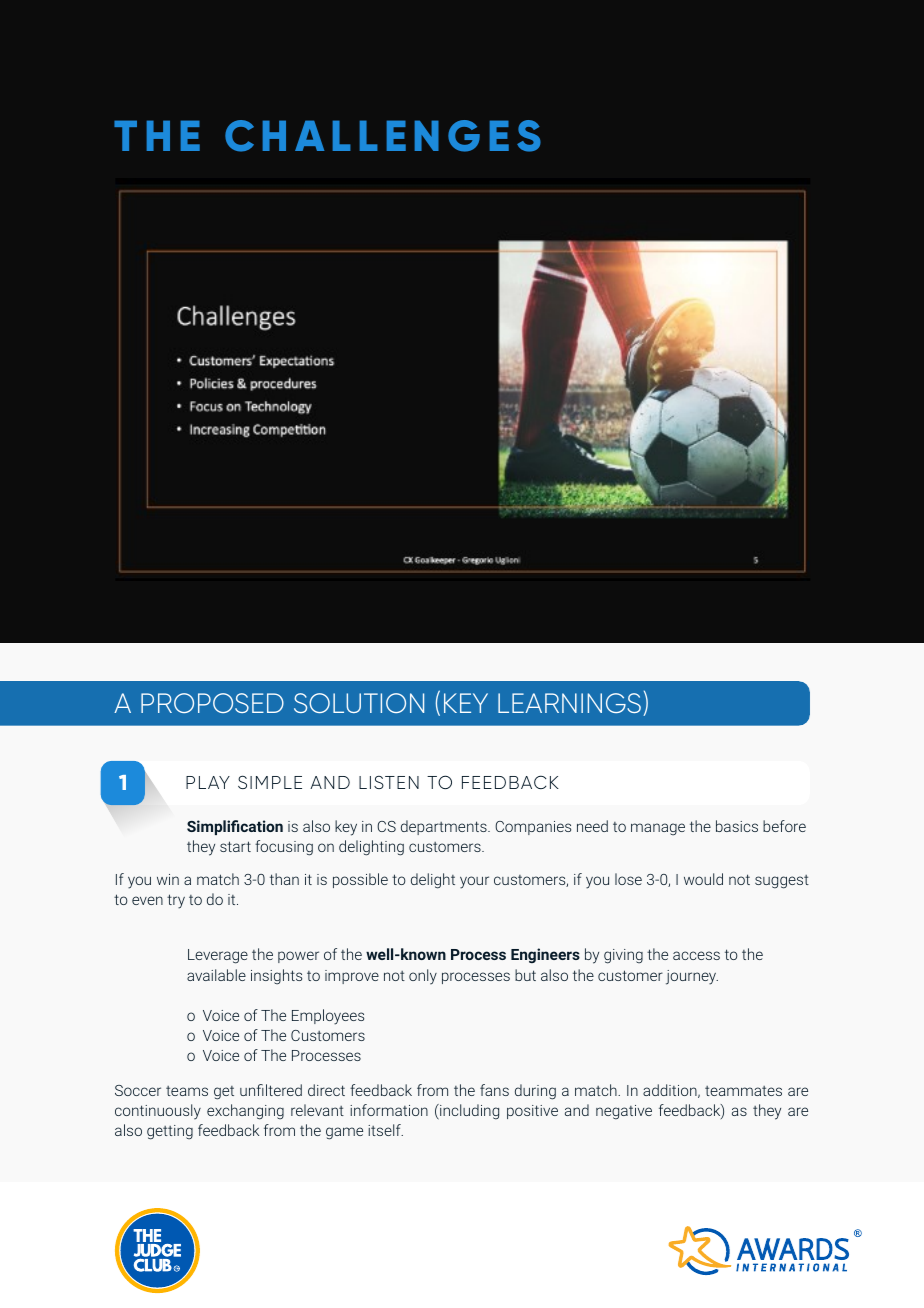  What do you see at coordinates (176, 901) in the page?
I see `try` at bounding box center [176, 901].
